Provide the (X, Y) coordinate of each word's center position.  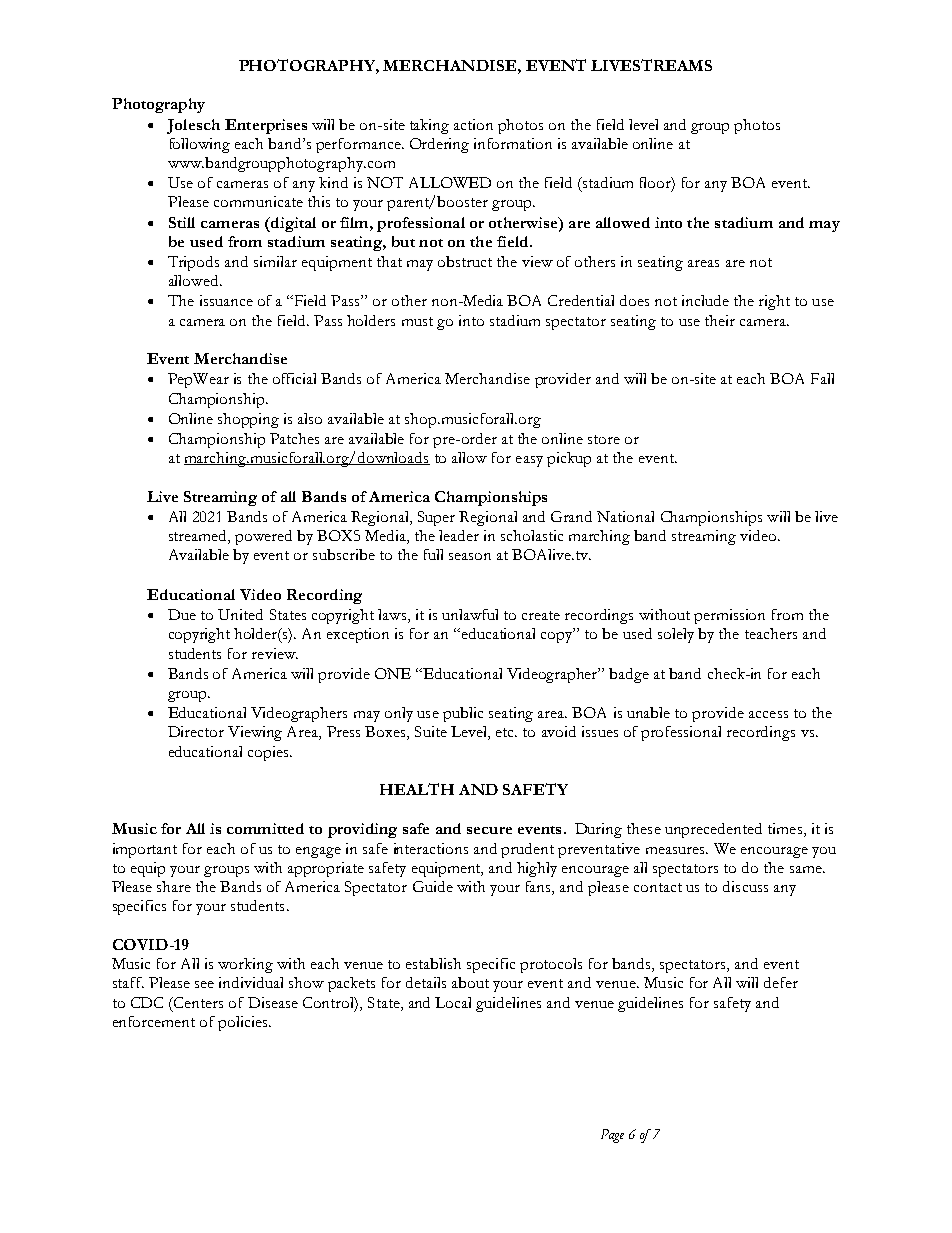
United (240, 614)
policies (244, 1023)
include (705, 300)
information (513, 143)
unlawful (470, 614)
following (200, 145)
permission (729, 616)
